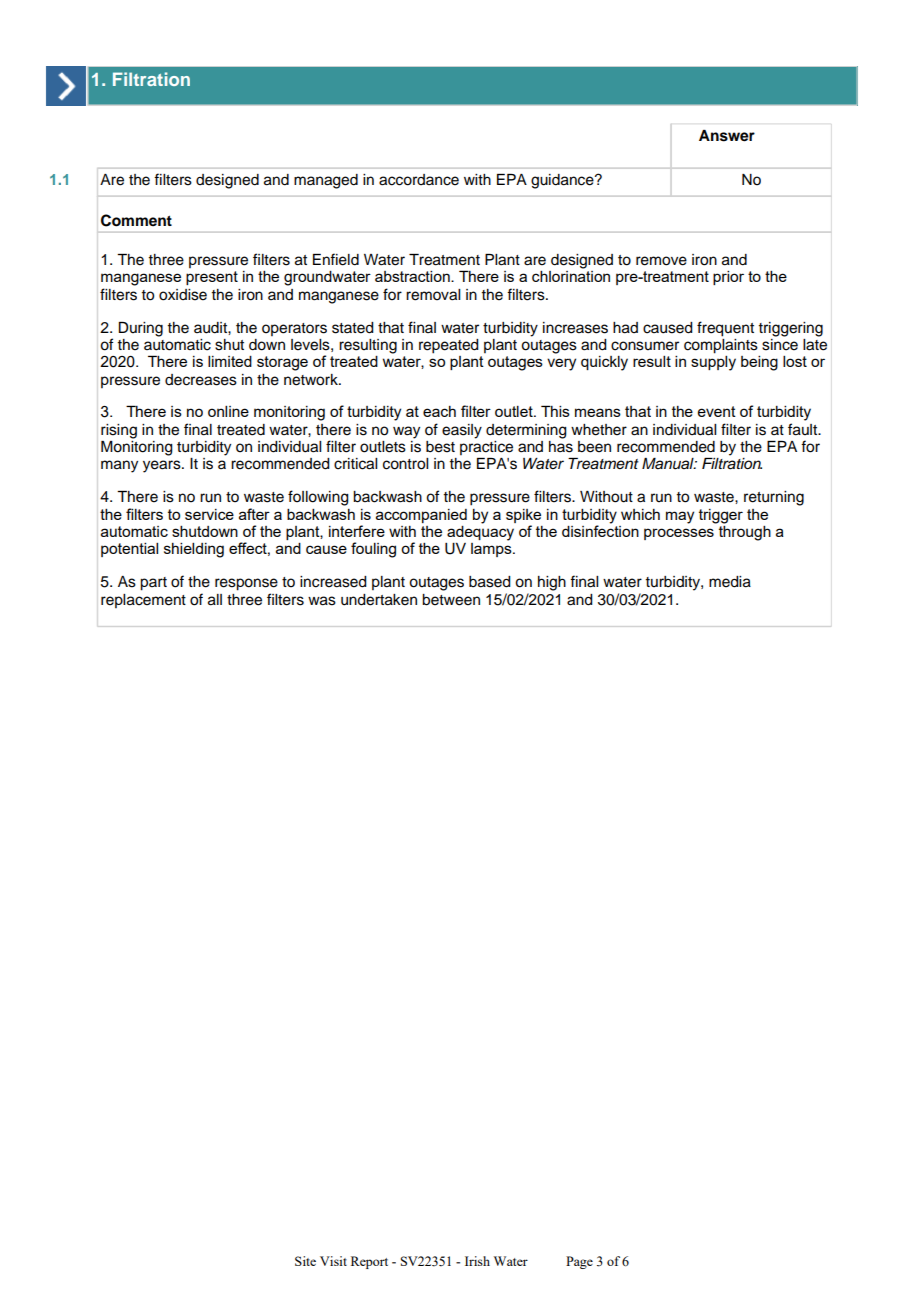  I want to click on Irish, so click(477, 1261).
